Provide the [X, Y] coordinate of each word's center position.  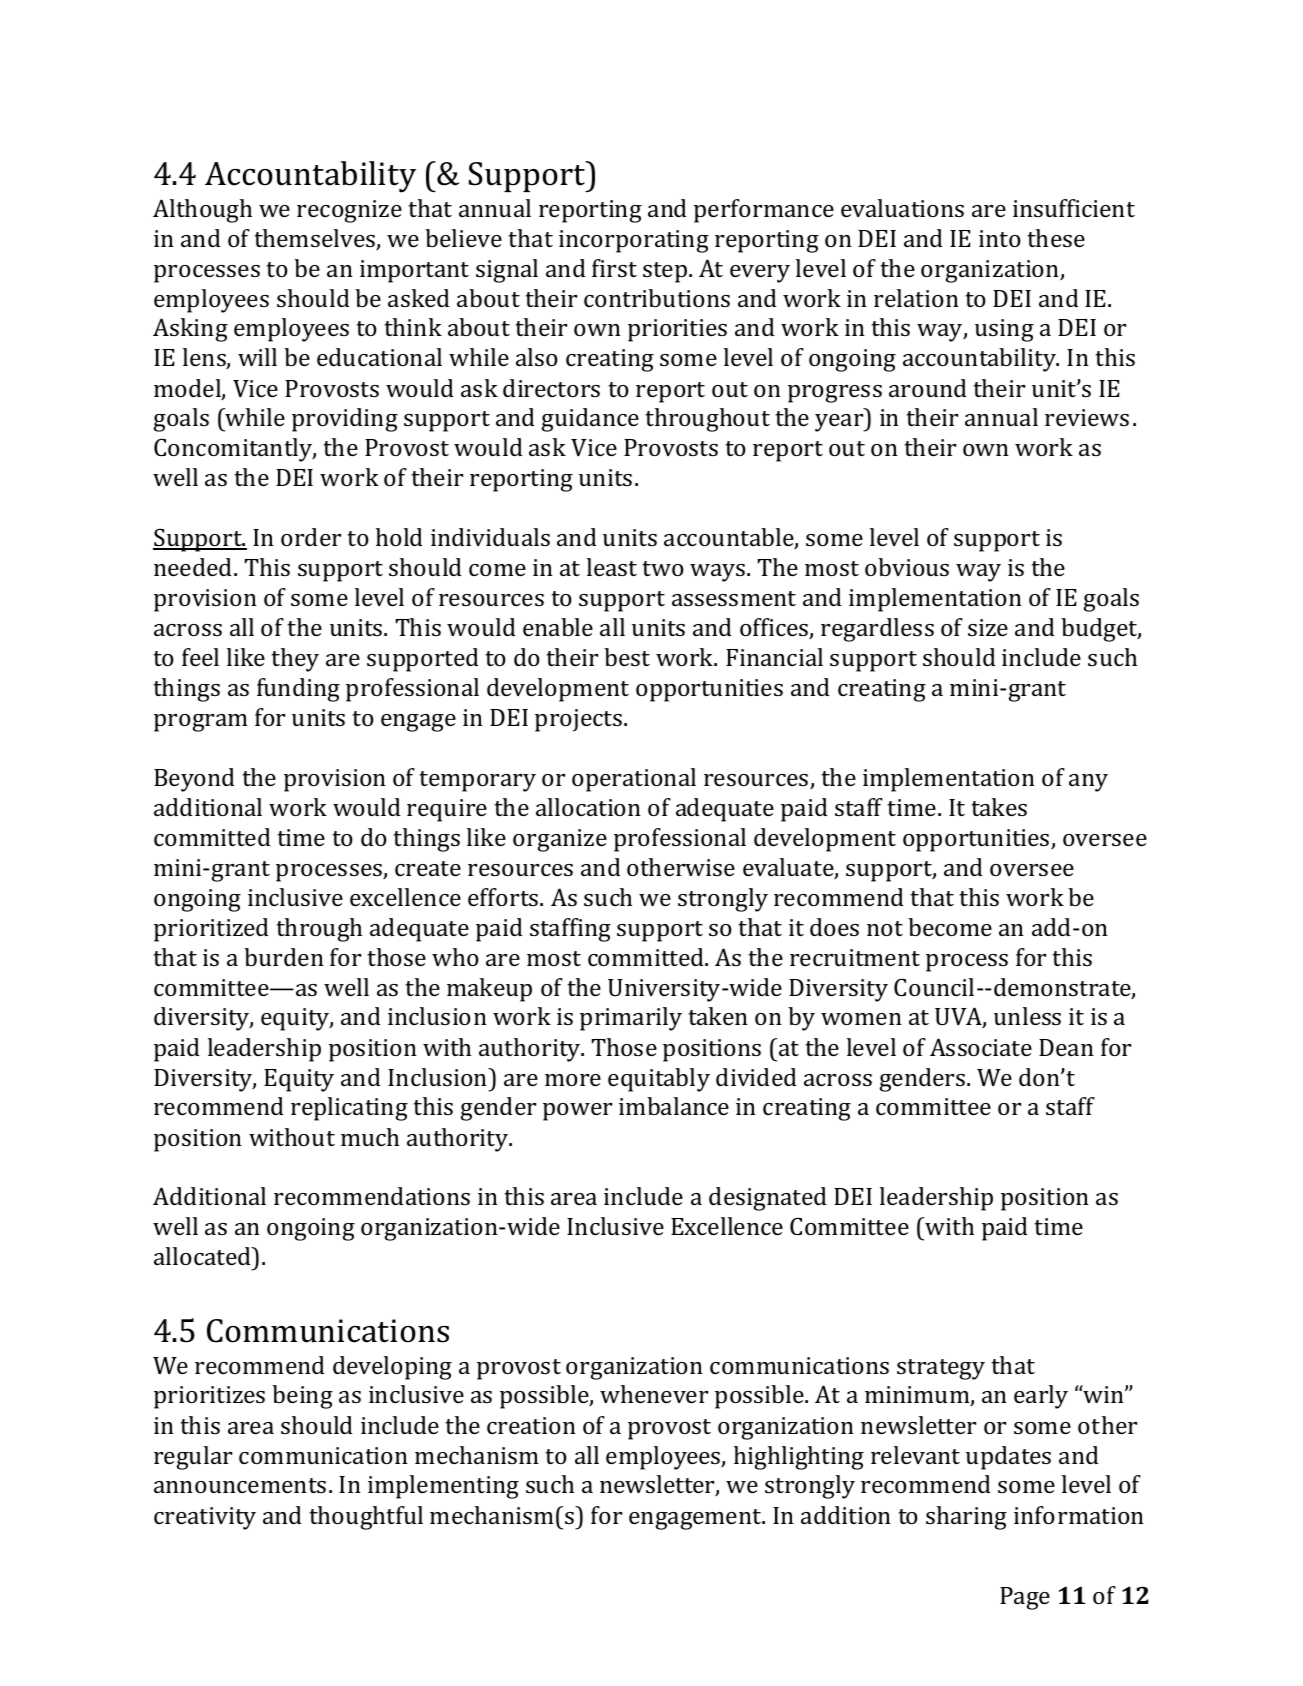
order [311, 537]
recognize [349, 211]
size [988, 627]
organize [560, 840]
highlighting [799, 1458]
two [663, 568]
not [885, 928]
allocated [203, 1256]
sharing [966, 1518]
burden [284, 957]
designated [768, 1199]
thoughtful [366, 1518]
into [1000, 238]
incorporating [634, 241]
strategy [941, 1369]
